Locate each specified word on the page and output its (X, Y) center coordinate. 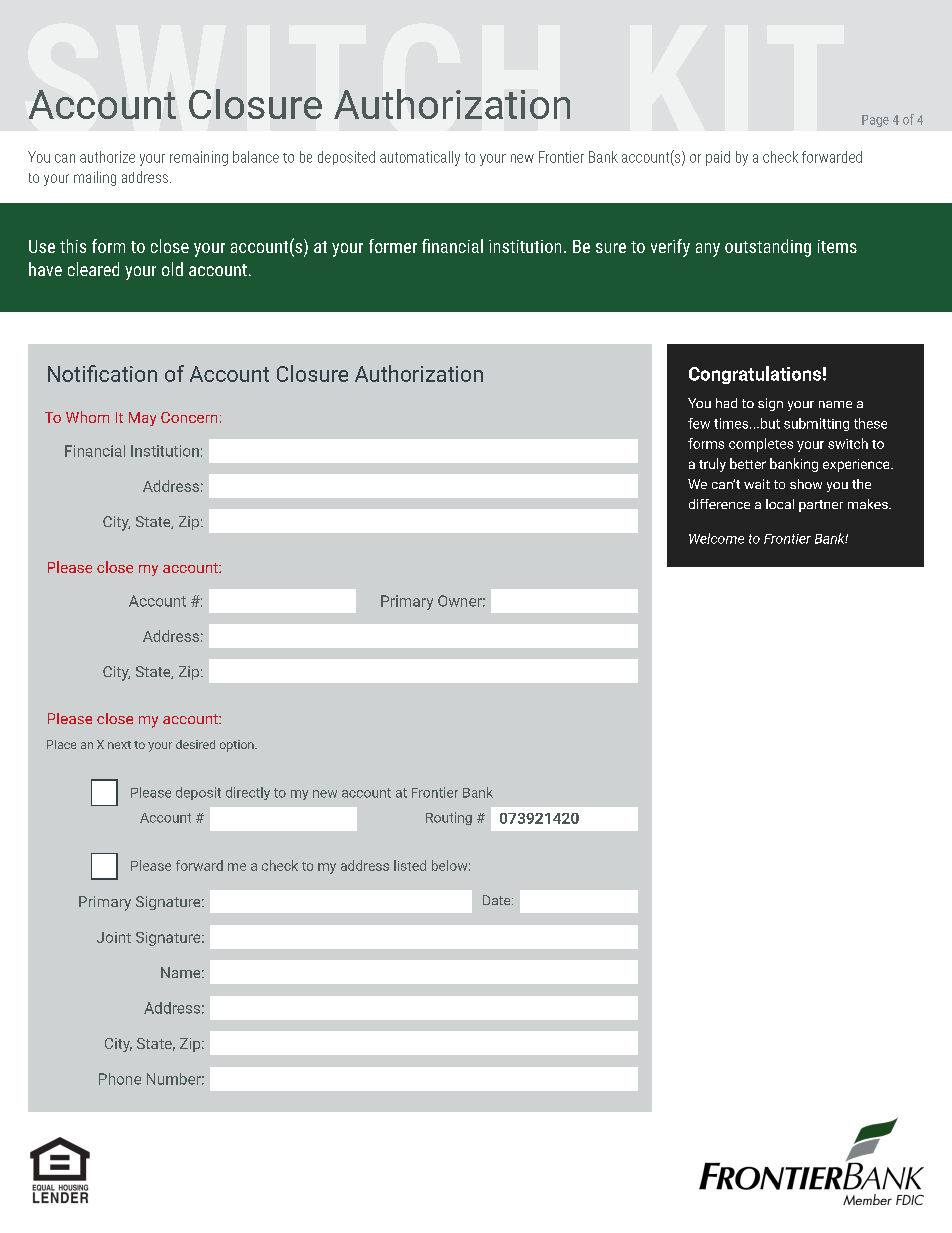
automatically (420, 158)
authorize (107, 157)
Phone (120, 1079)
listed (410, 865)
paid (718, 158)
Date (498, 900)
